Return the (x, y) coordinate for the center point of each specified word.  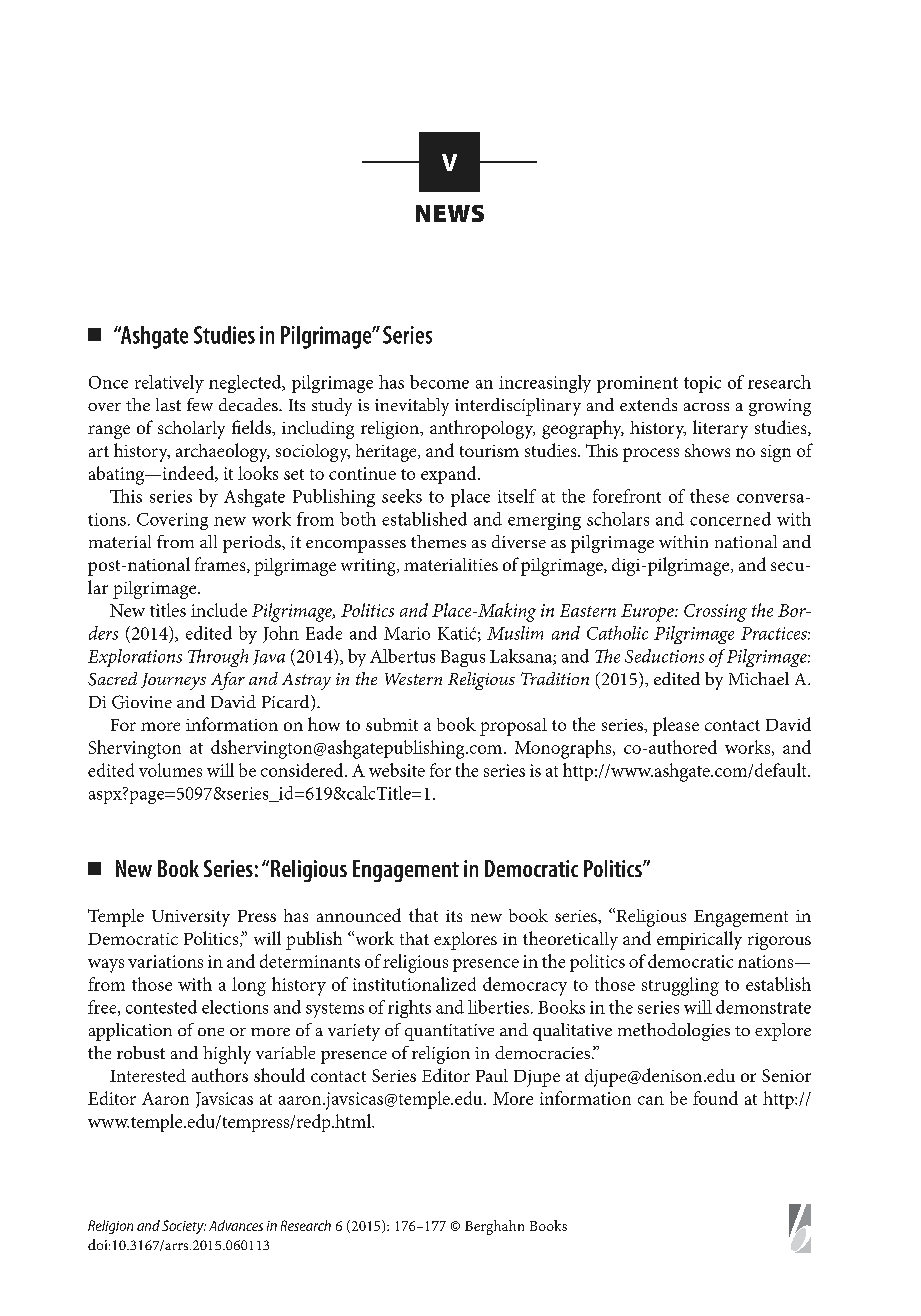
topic (702, 384)
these (709, 496)
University (191, 918)
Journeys (173, 681)
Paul (492, 1075)
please (676, 726)
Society (184, 1227)
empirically (699, 940)
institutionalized (414, 984)
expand (450, 475)
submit (392, 724)
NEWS (450, 213)
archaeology (223, 452)
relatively (169, 384)
